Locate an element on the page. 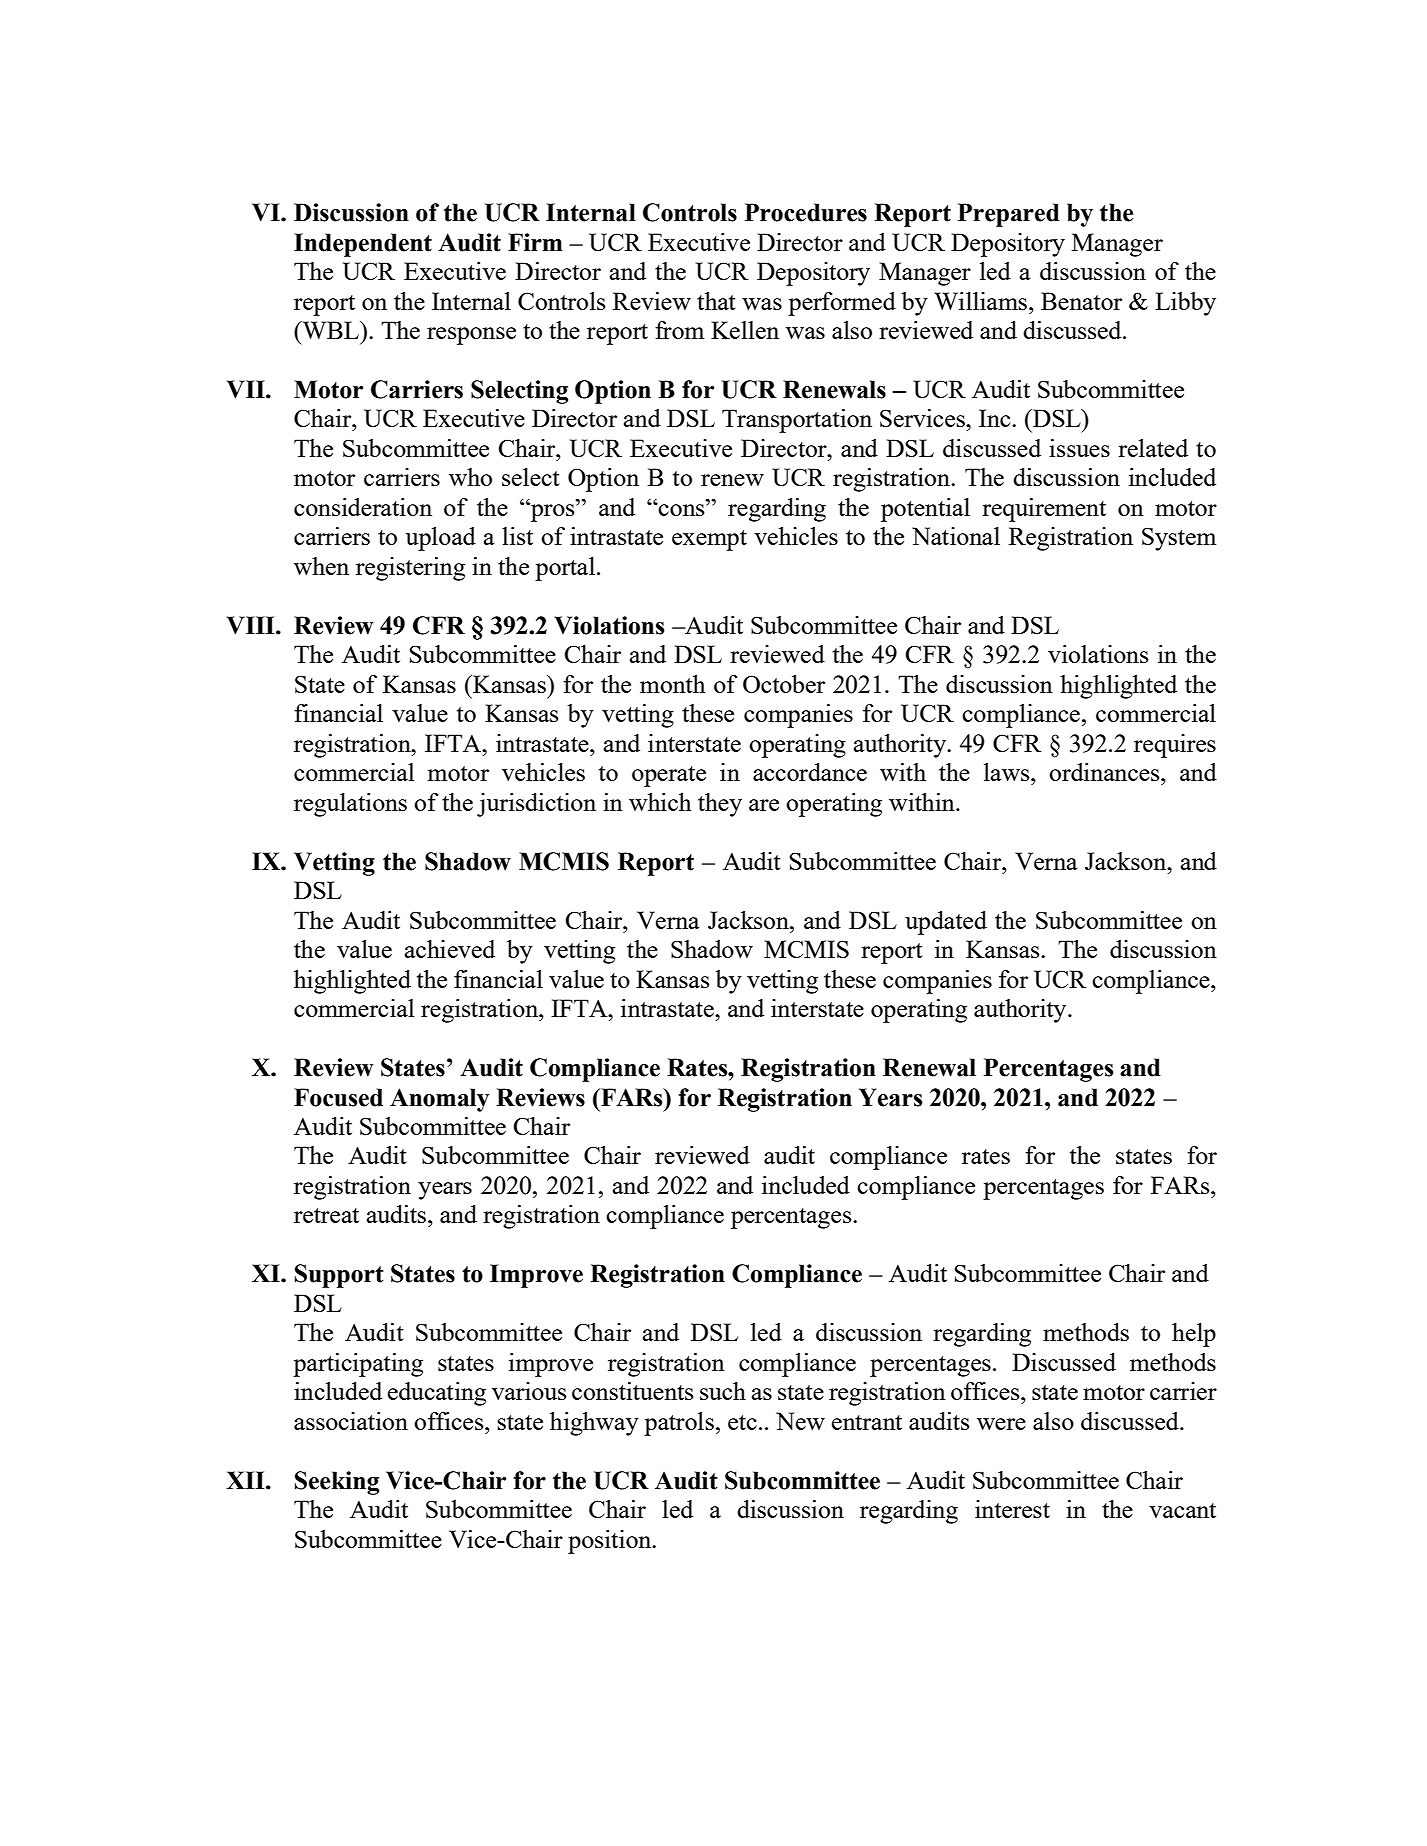 The width and height of the document is (1427, 1846). they is located at coordinates (720, 805).
